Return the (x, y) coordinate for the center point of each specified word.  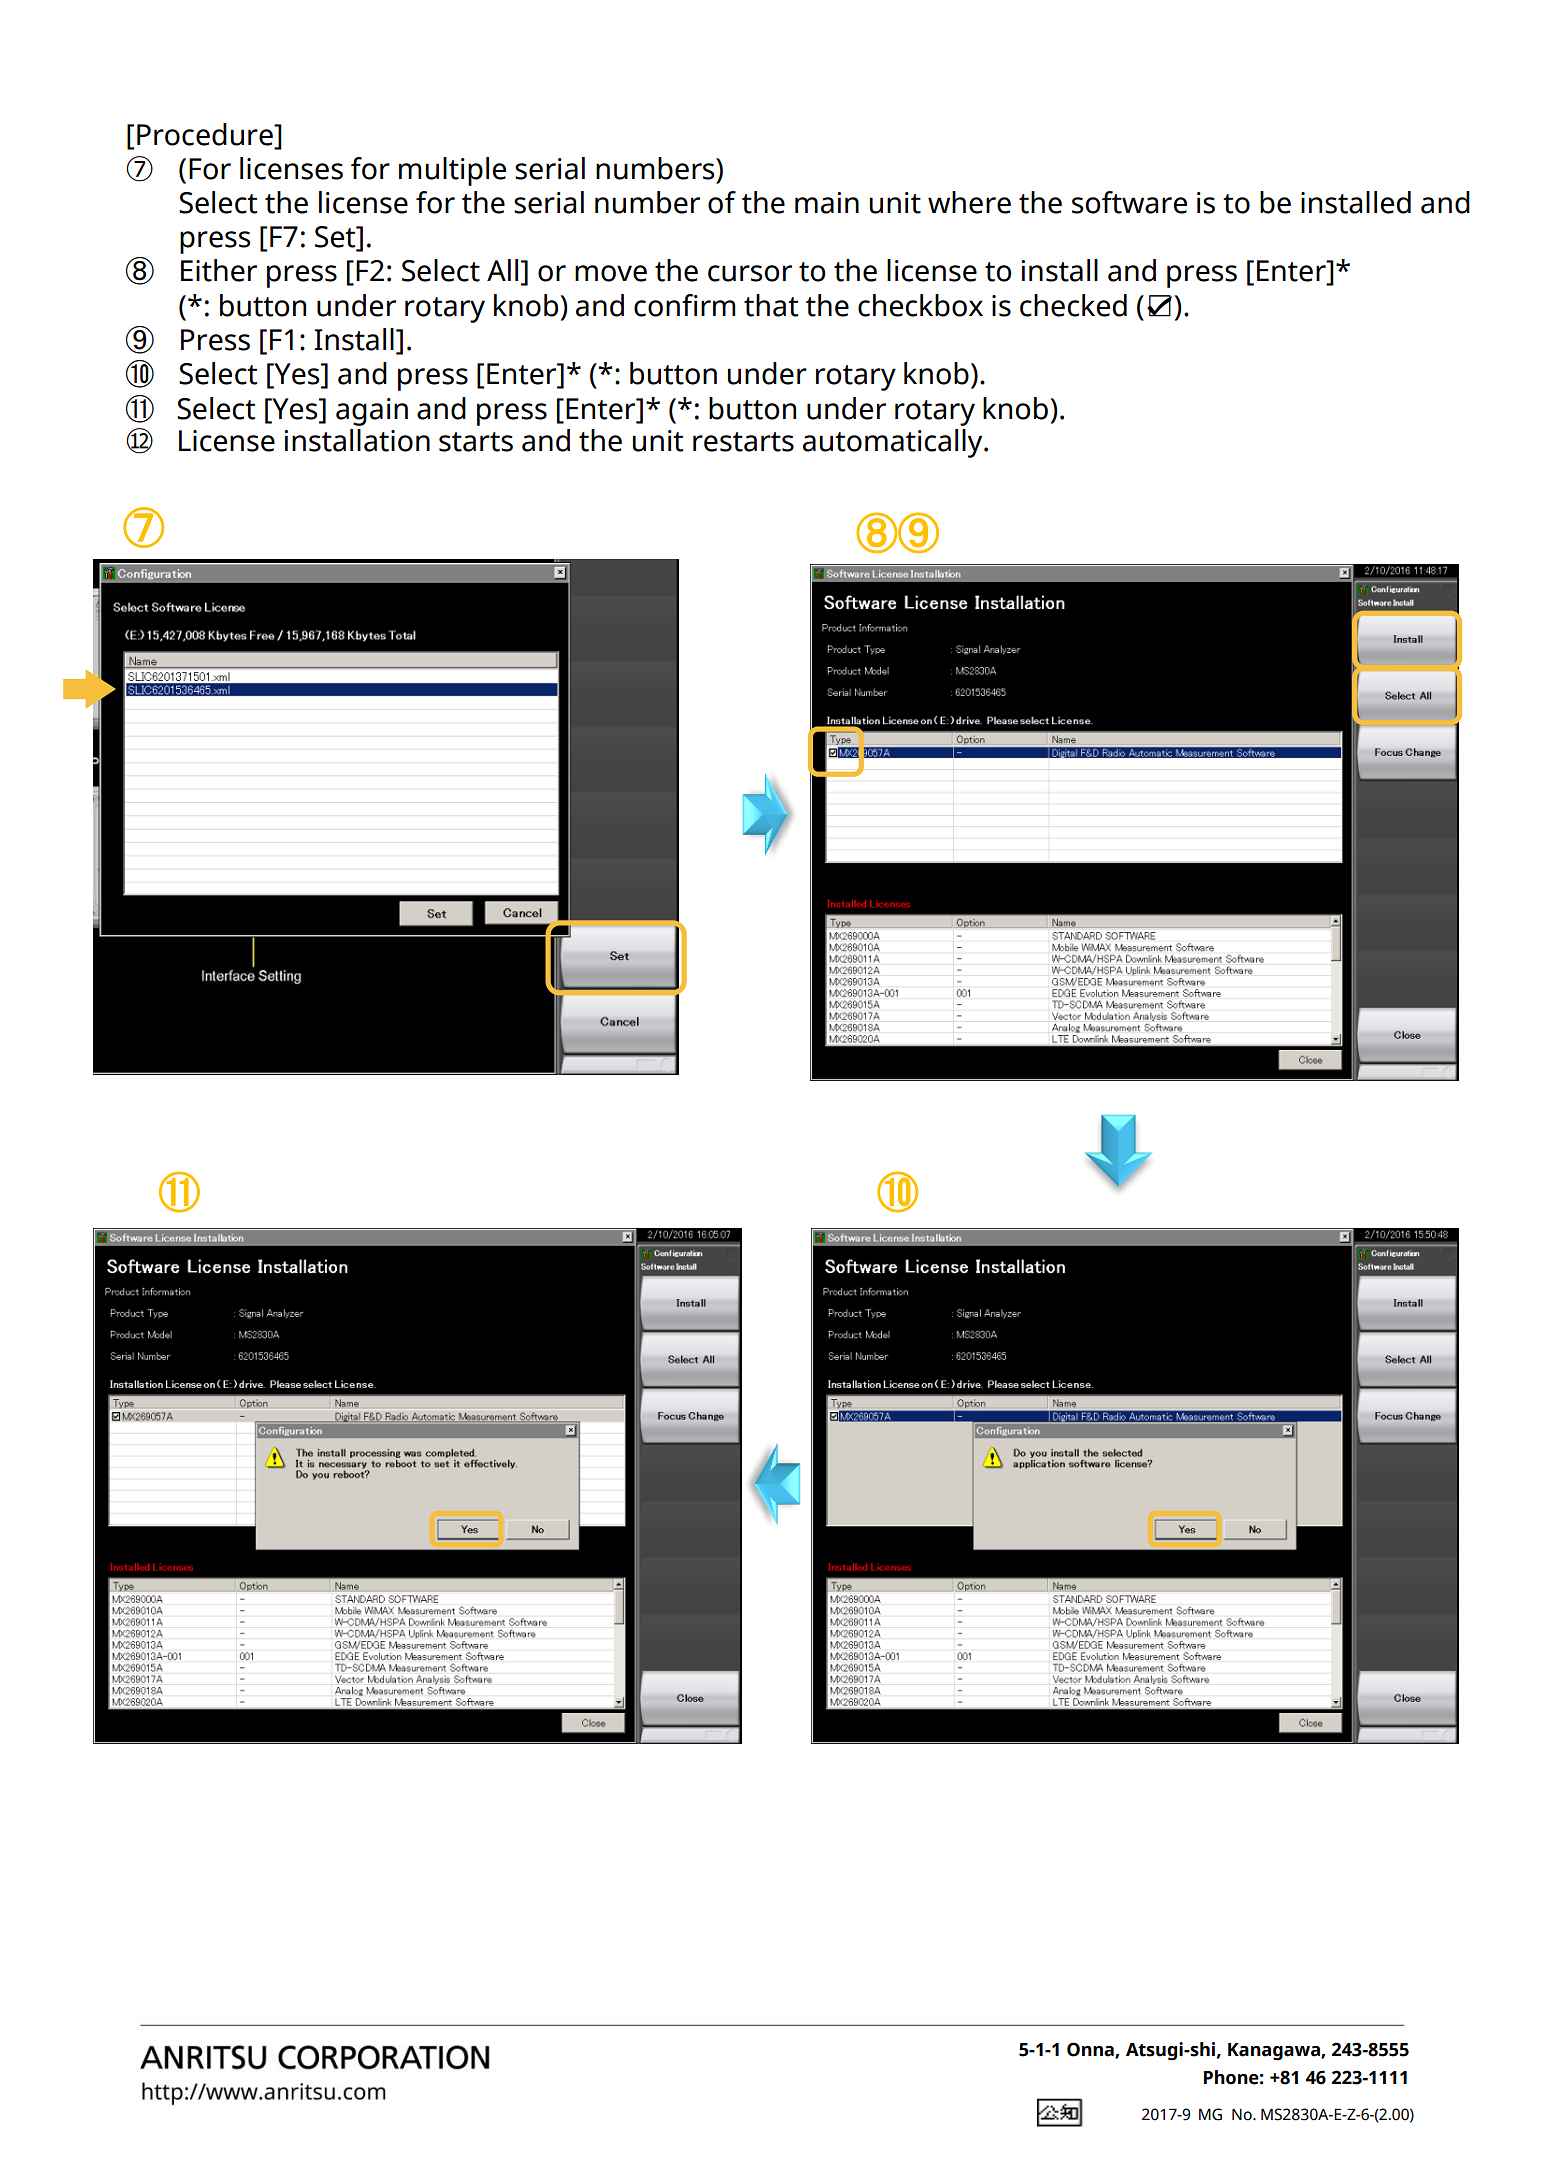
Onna (1091, 2050)
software (1129, 202)
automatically (894, 443)
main (827, 203)
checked (1073, 305)
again (372, 412)
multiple (452, 171)
